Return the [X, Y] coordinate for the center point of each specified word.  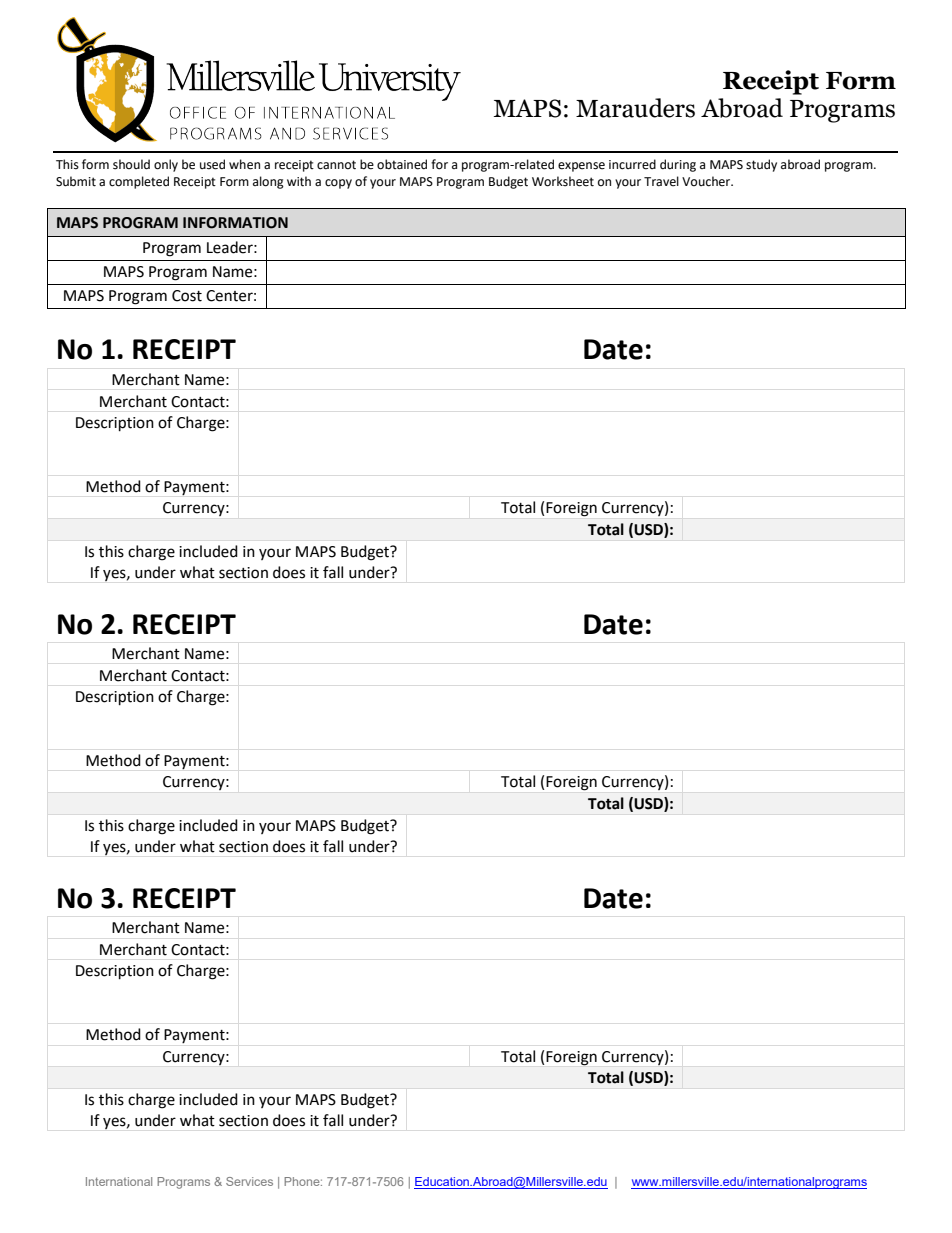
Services [249, 1181]
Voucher [707, 181]
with [299, 181]
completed [139, 182]
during [678, 165]
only [166, 165]
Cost [187, 296]
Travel [661, 181]
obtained [402, 164]
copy [338, 184]
